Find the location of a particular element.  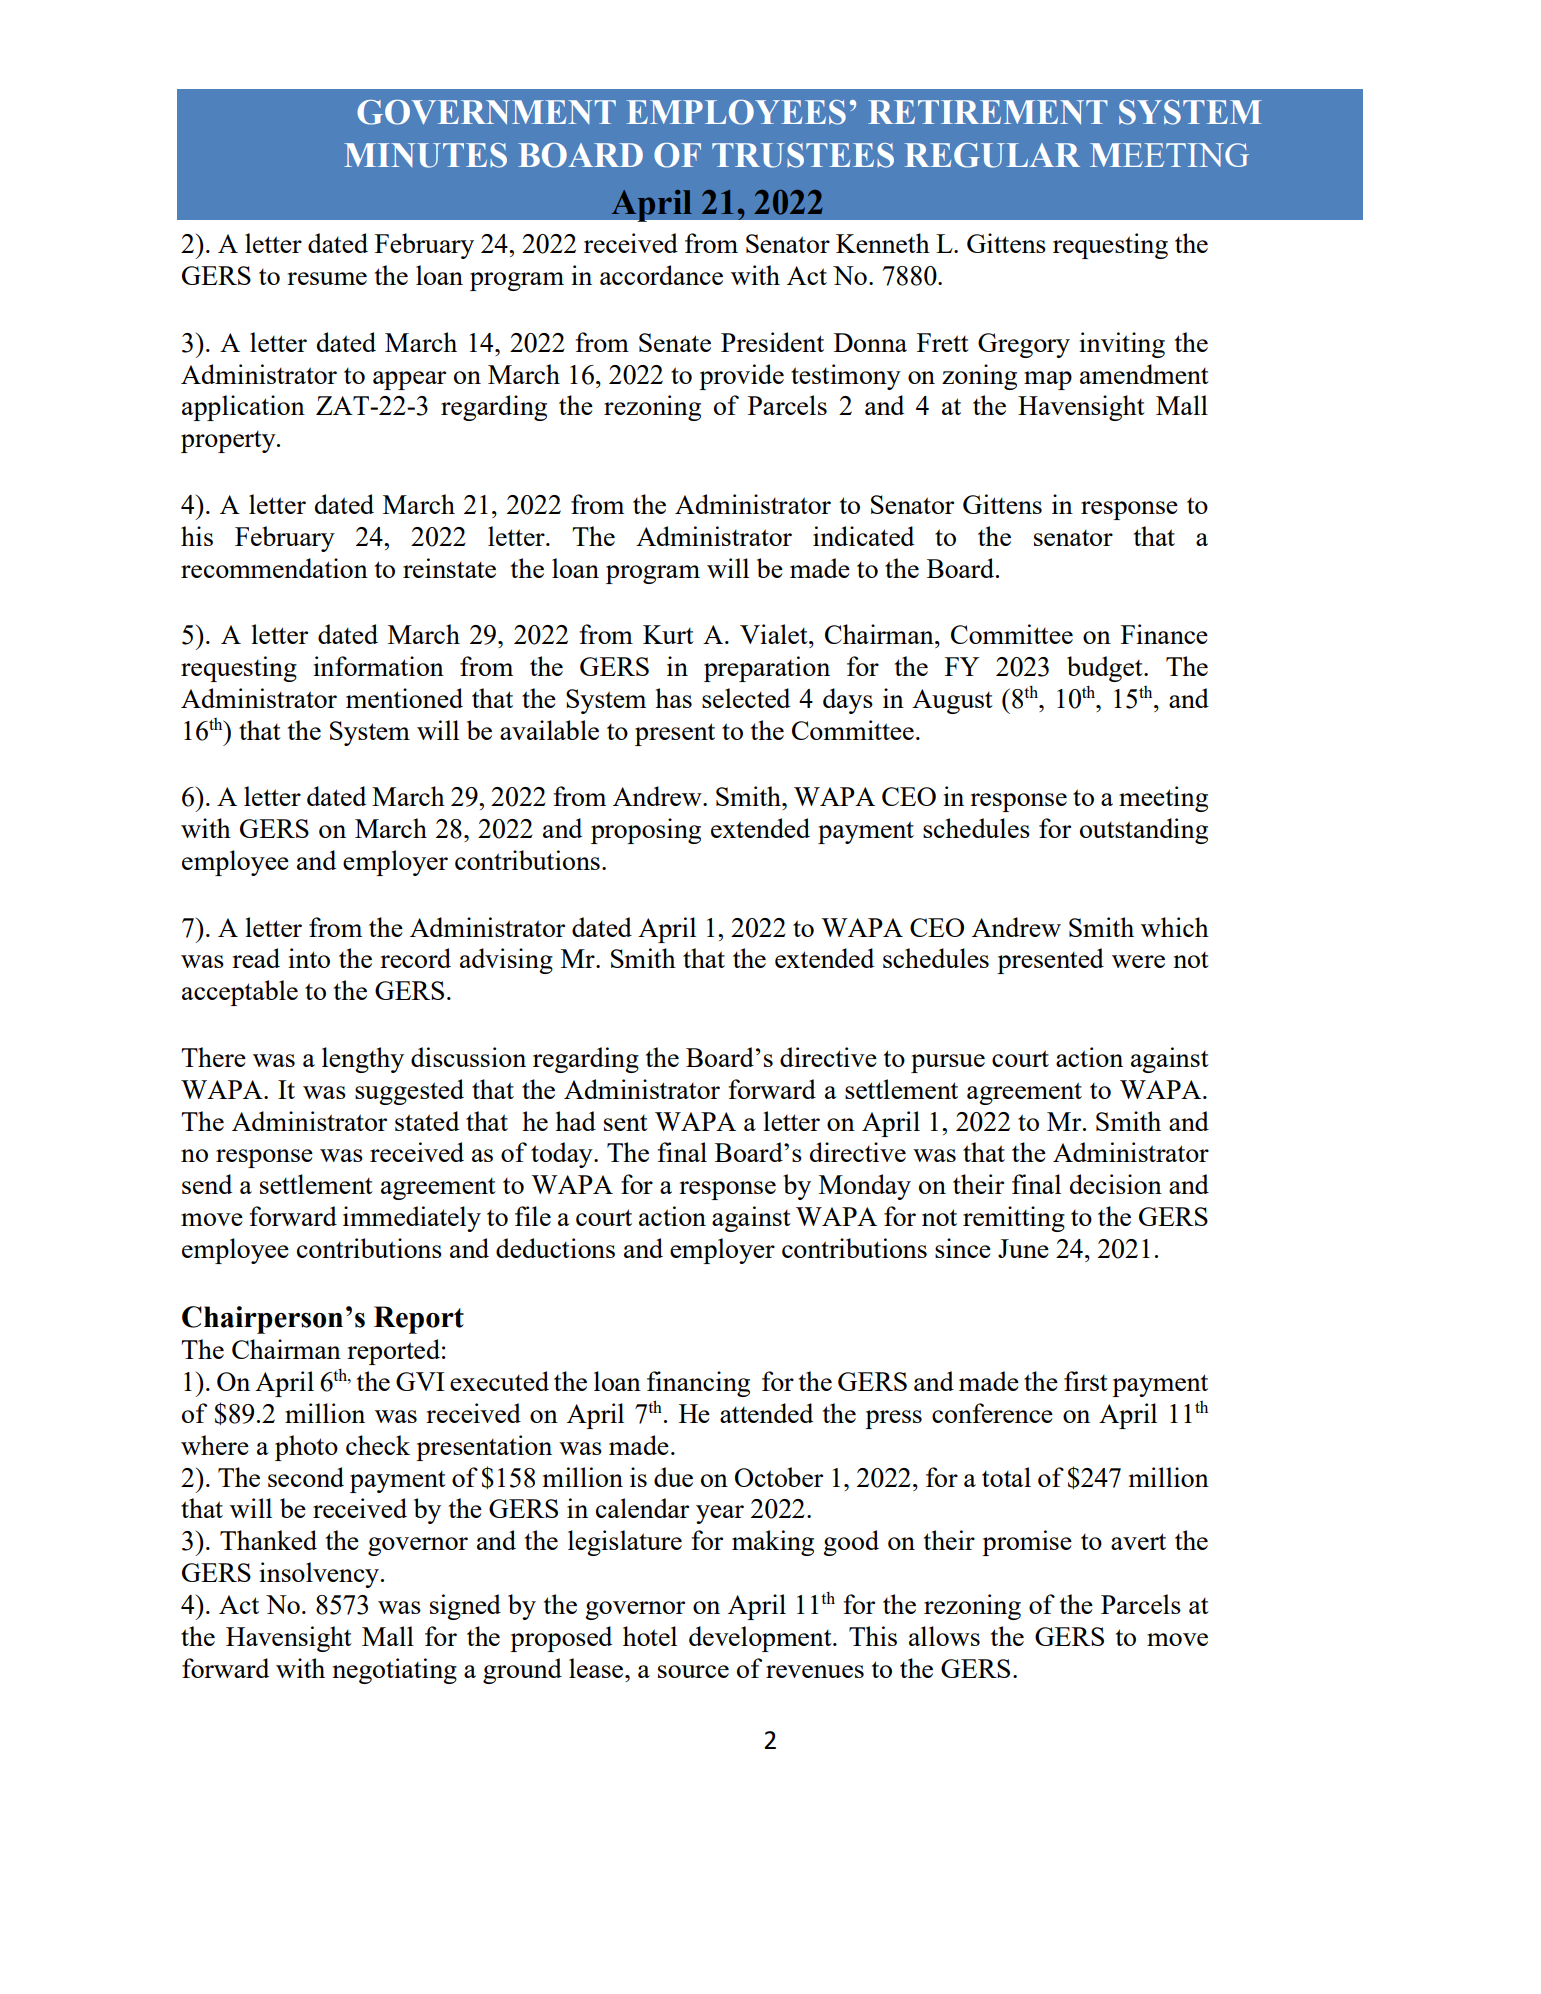

Kurt is located at coordinates (668, 634).
